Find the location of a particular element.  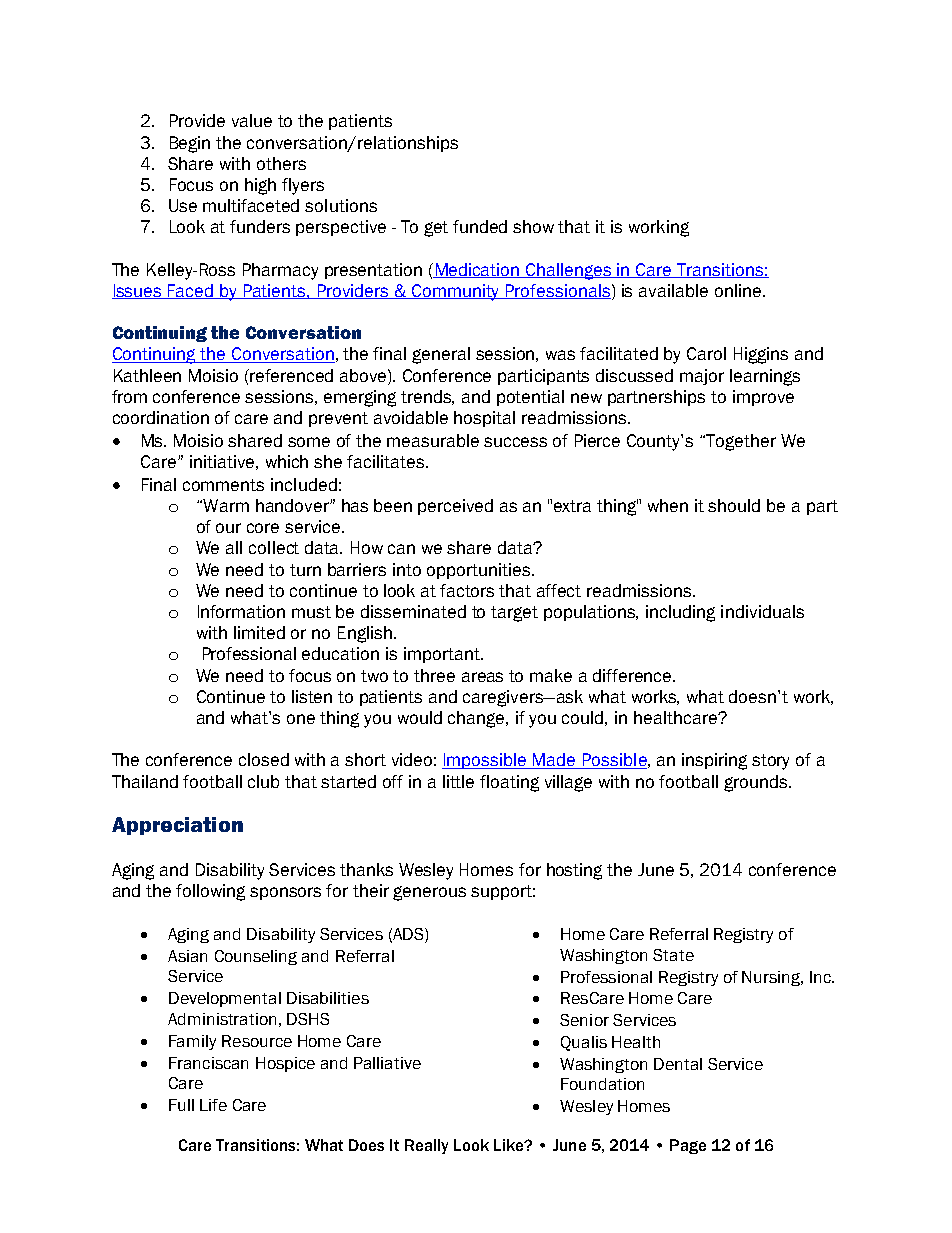

Begin is located at coordinates (190, 144).
